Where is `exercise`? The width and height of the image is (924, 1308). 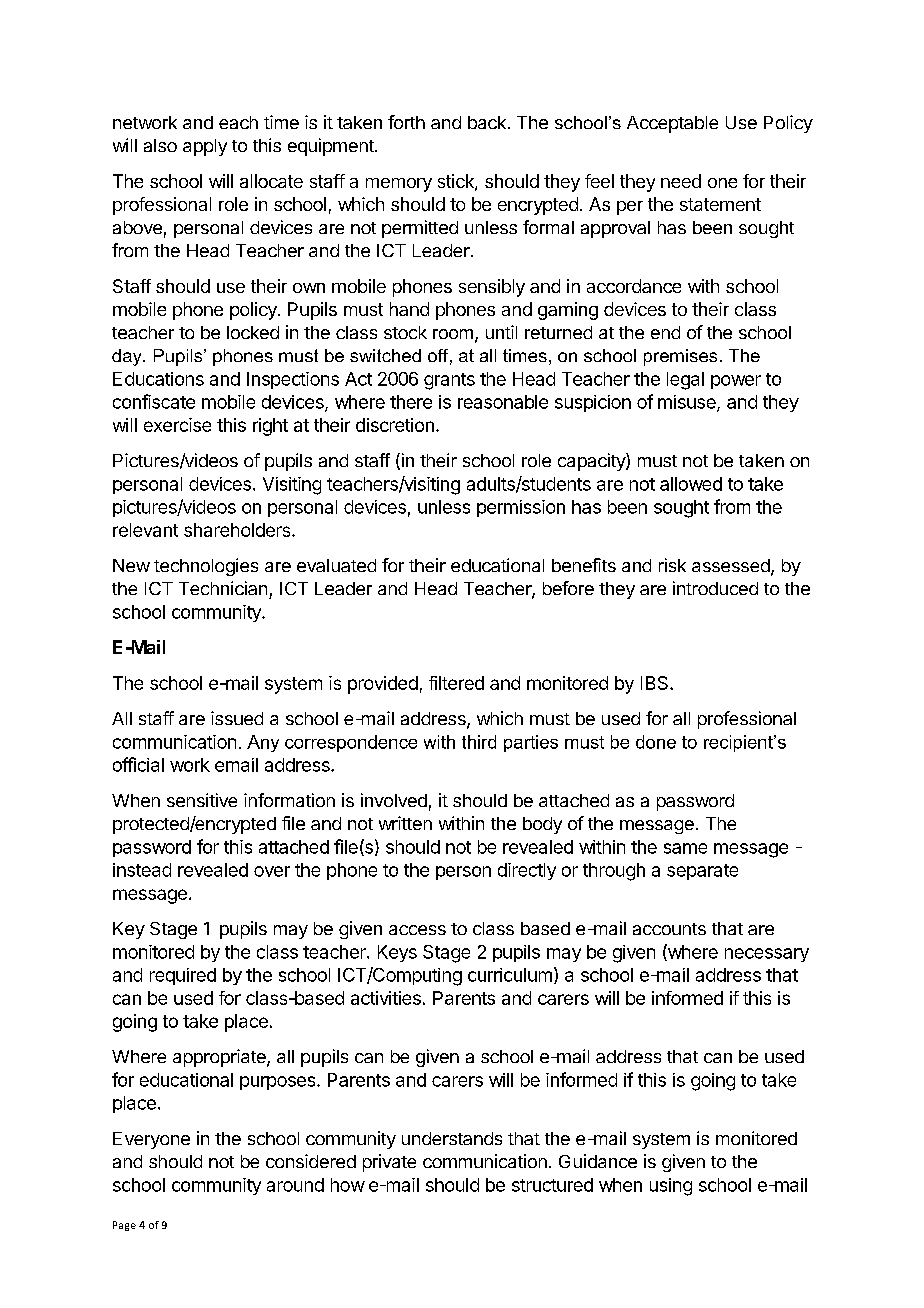 exercise is located at coordinates (177, 425).
